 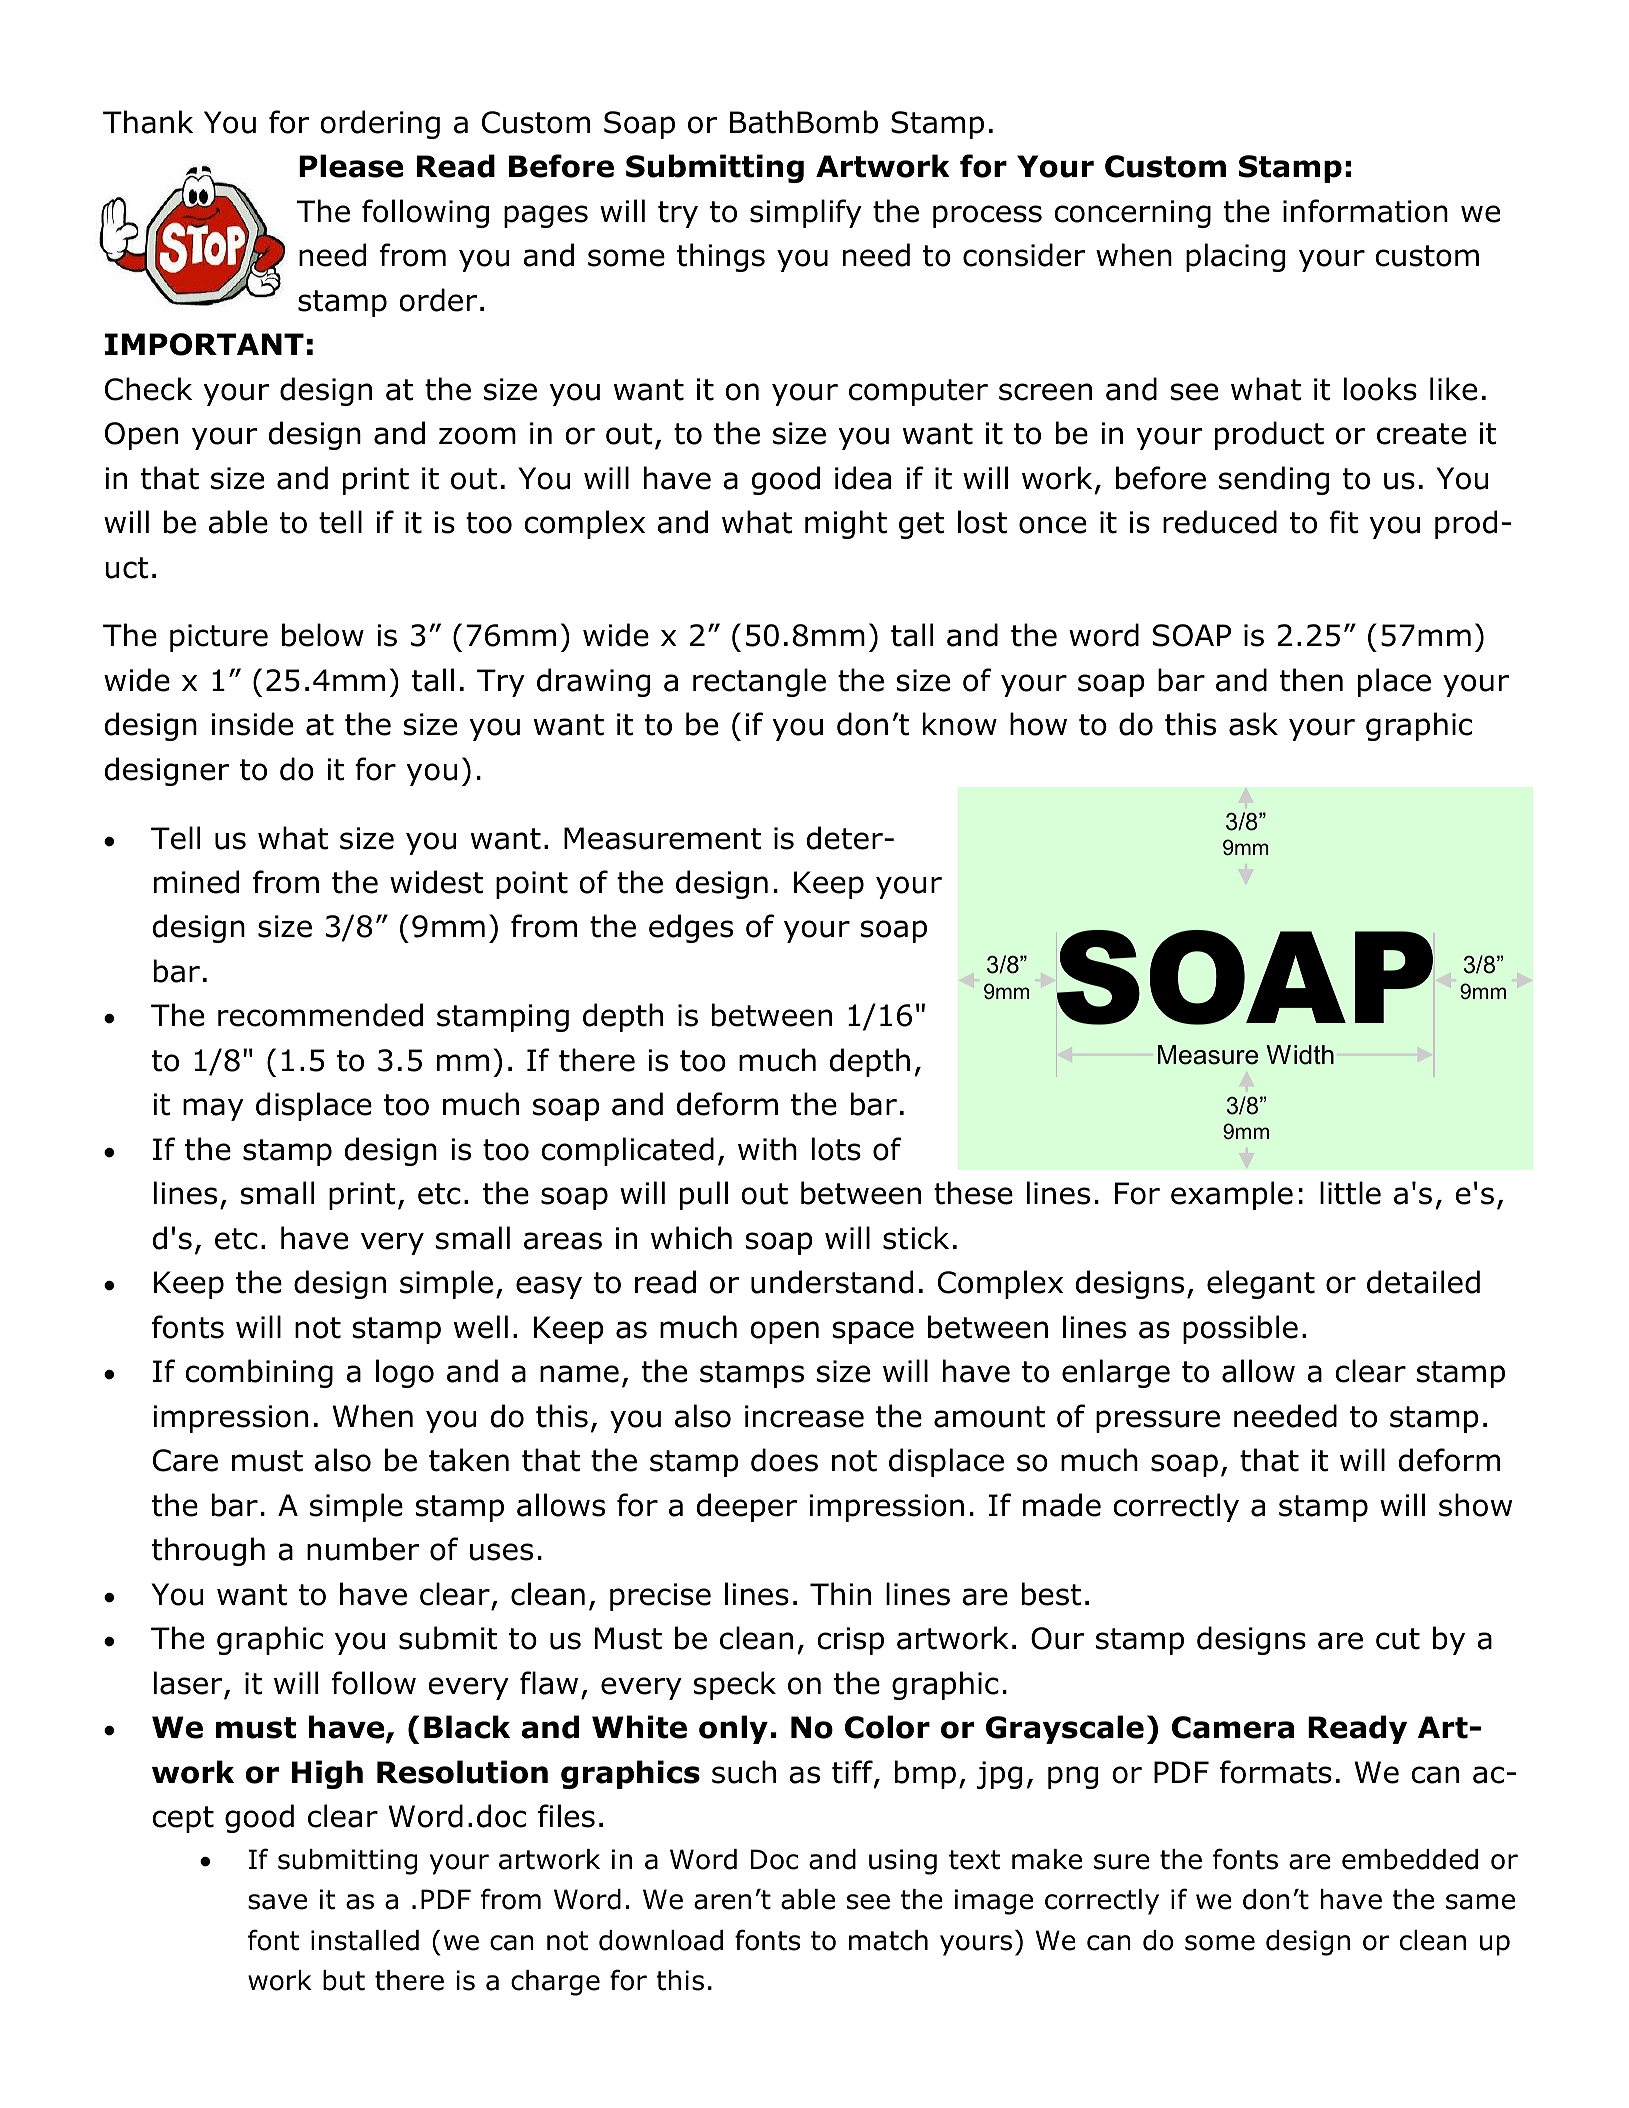 I want to click on show, so click(x=1475, y=1505).
